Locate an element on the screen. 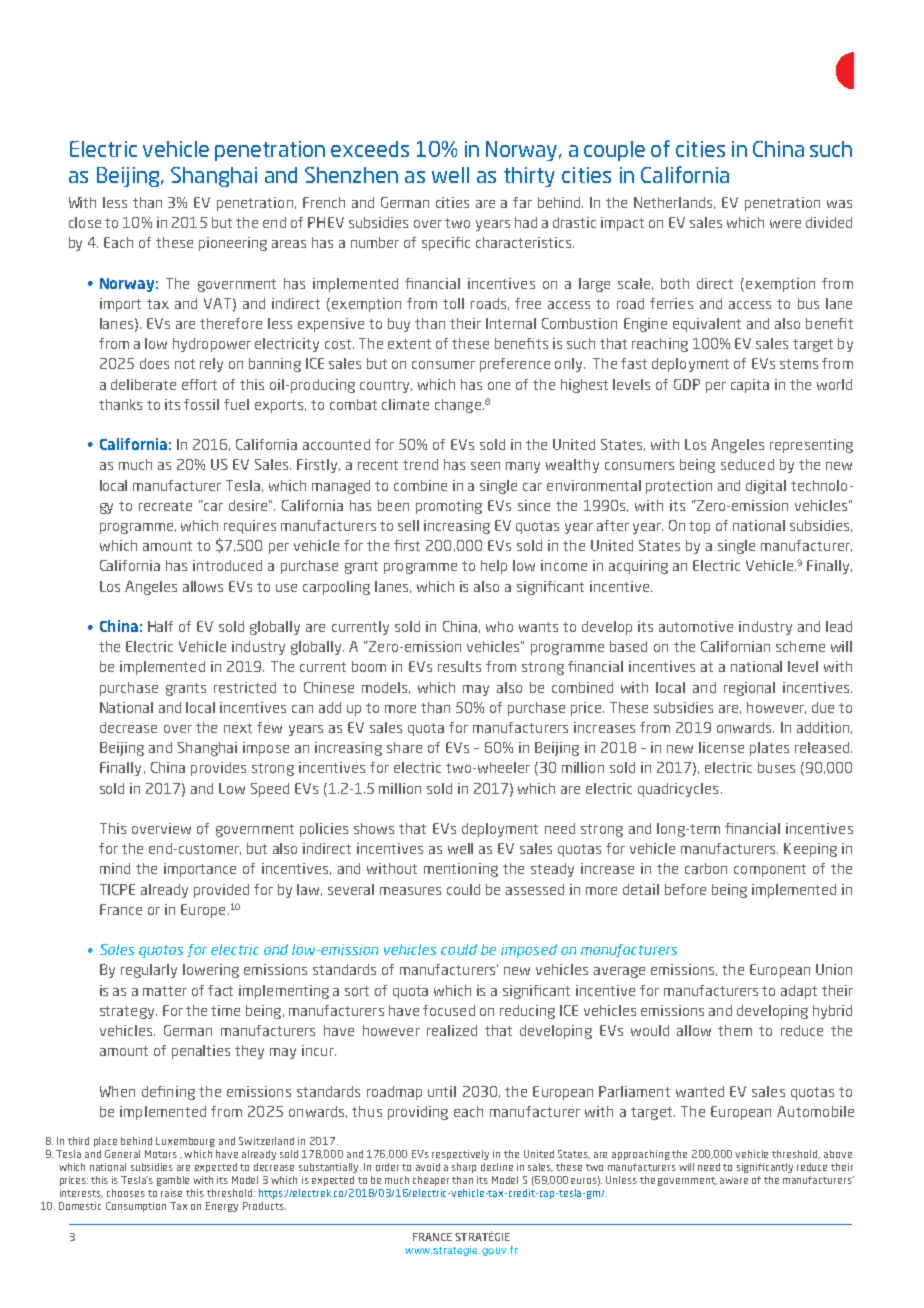  Half is located at coordinates (160, 626).
